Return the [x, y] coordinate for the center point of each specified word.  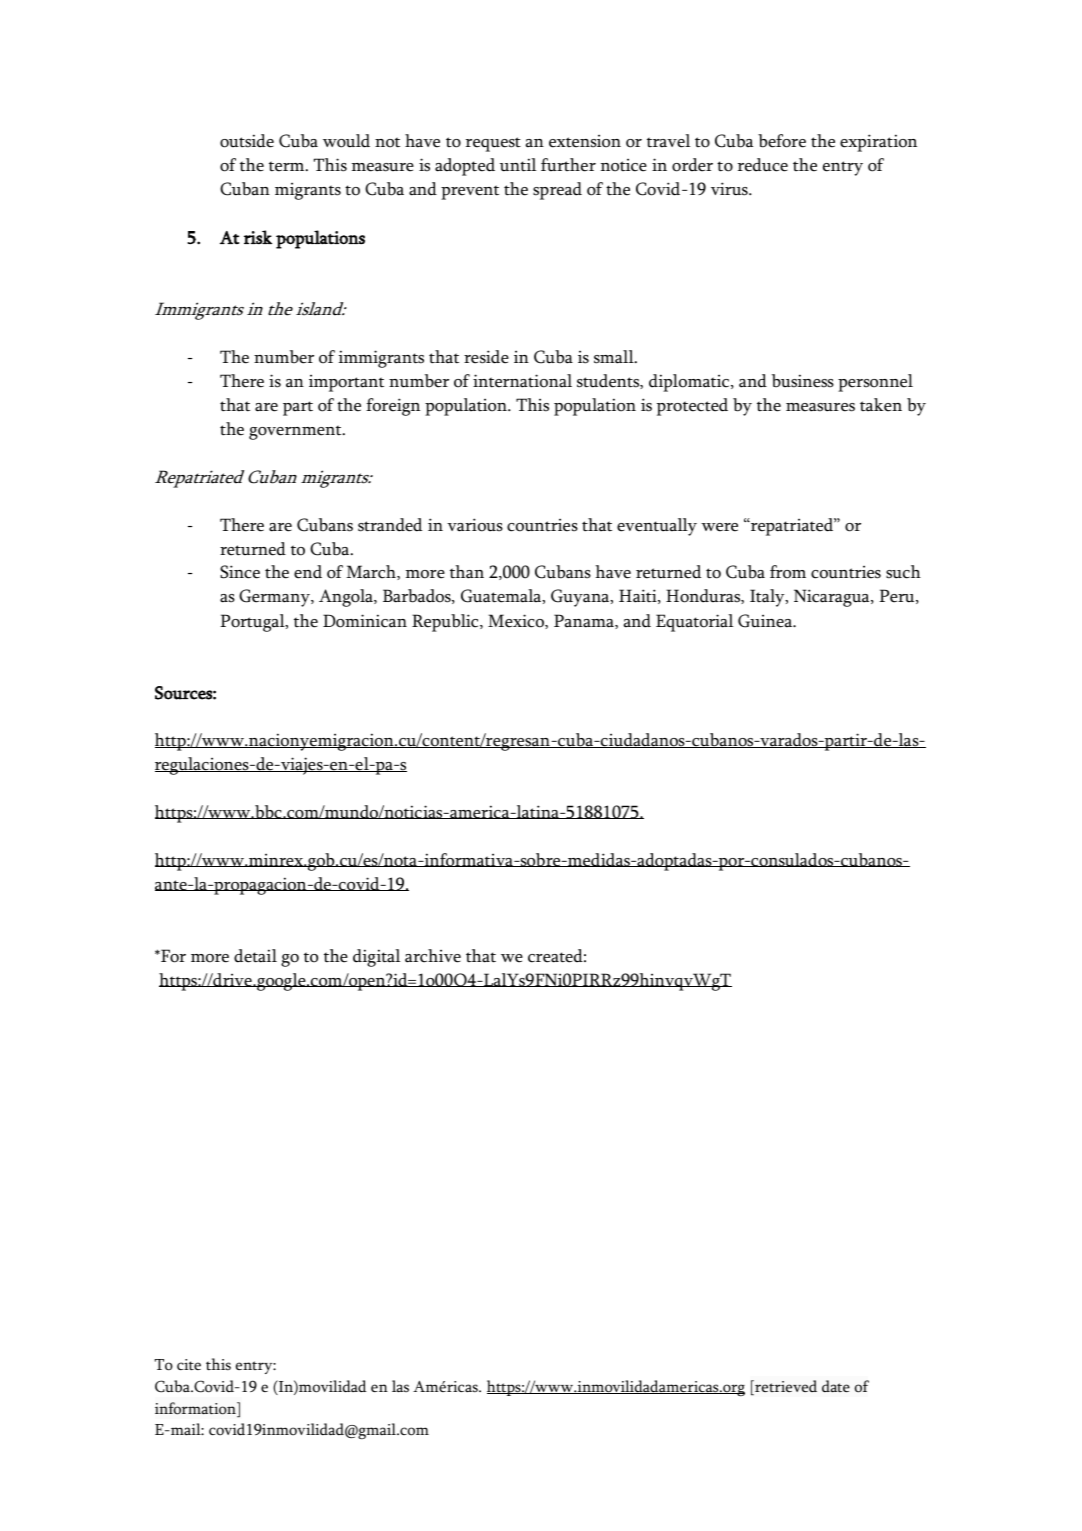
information [196, 1409]
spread [557, 191]
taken [881, 405]
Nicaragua [833, 598]
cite [189, 1364]
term [288, 166]
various [475, 525]
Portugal [253, 623]
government [296, 432]
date [836, 1386]
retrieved [785, 1387]
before [782, 141]
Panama [585, 621]
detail [255, 956]
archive [433, 956]
